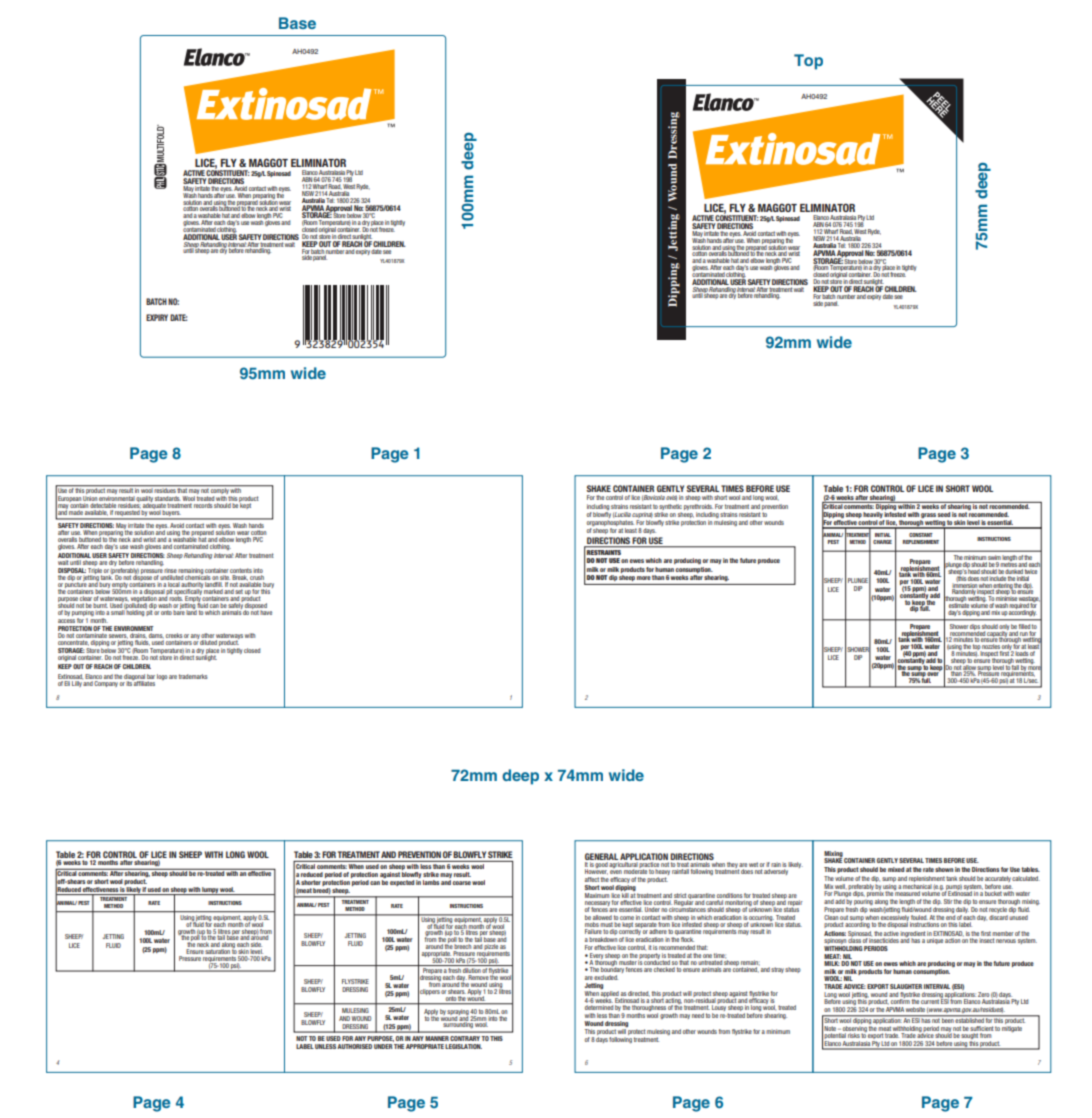 The height and width of the screenshot is (1118, 1092). What do you see at coordinates (174, 635) in the screenshot?
I see `creeks` at bounding box center [174, 635].
